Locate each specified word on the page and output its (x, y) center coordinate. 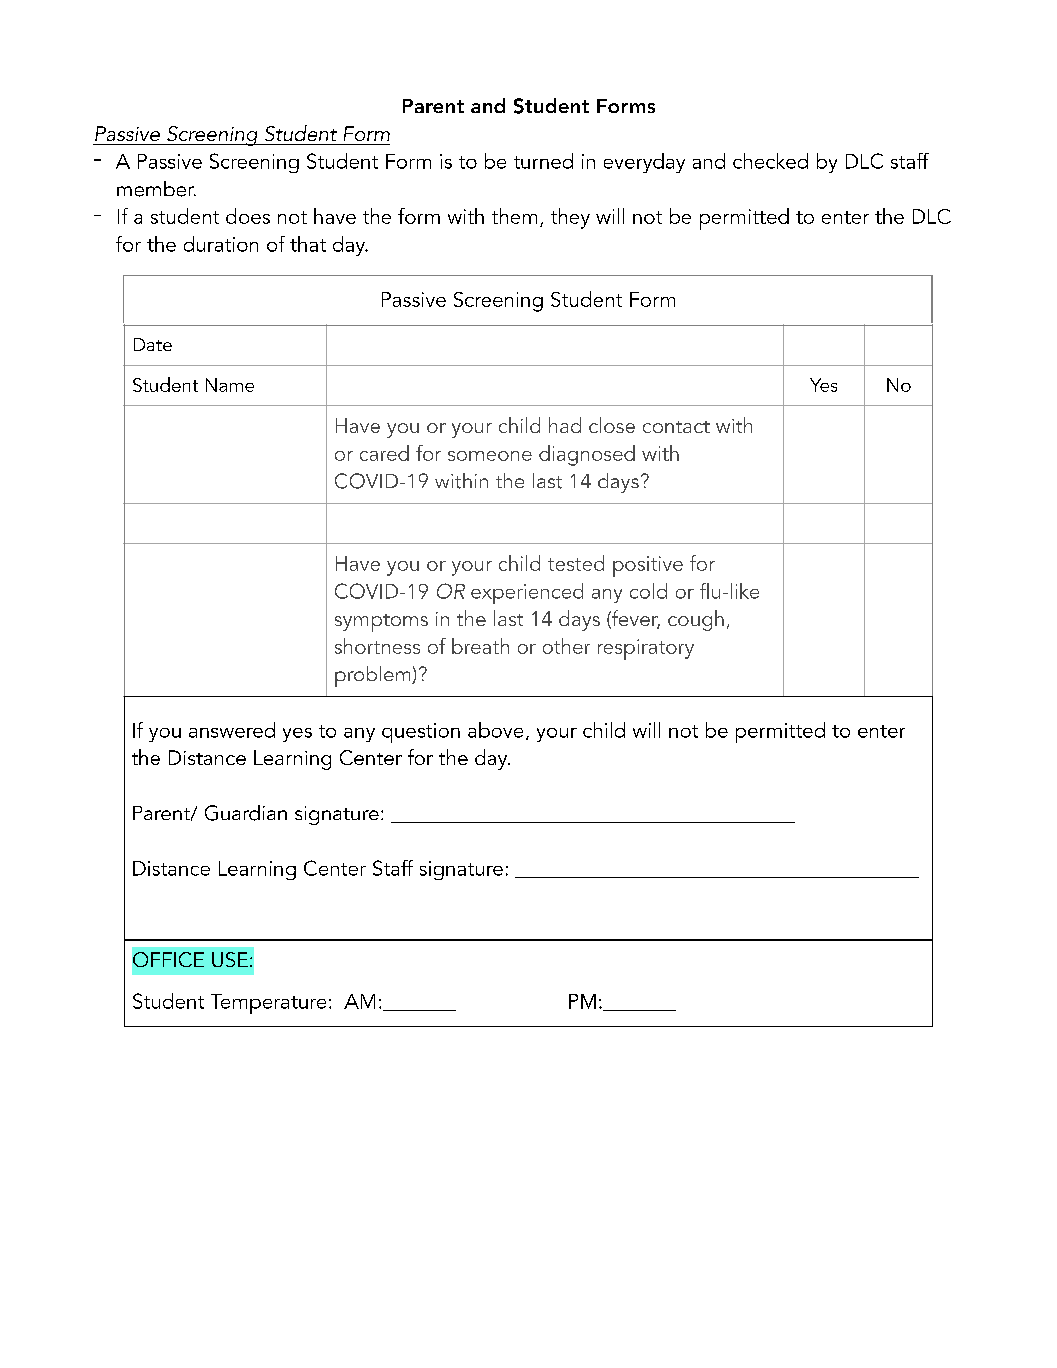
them (514, 216)
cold (648, 591)
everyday (644, 163)
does (248, 216)
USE (230, 959)
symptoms (381, 623)
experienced (527, 593)
